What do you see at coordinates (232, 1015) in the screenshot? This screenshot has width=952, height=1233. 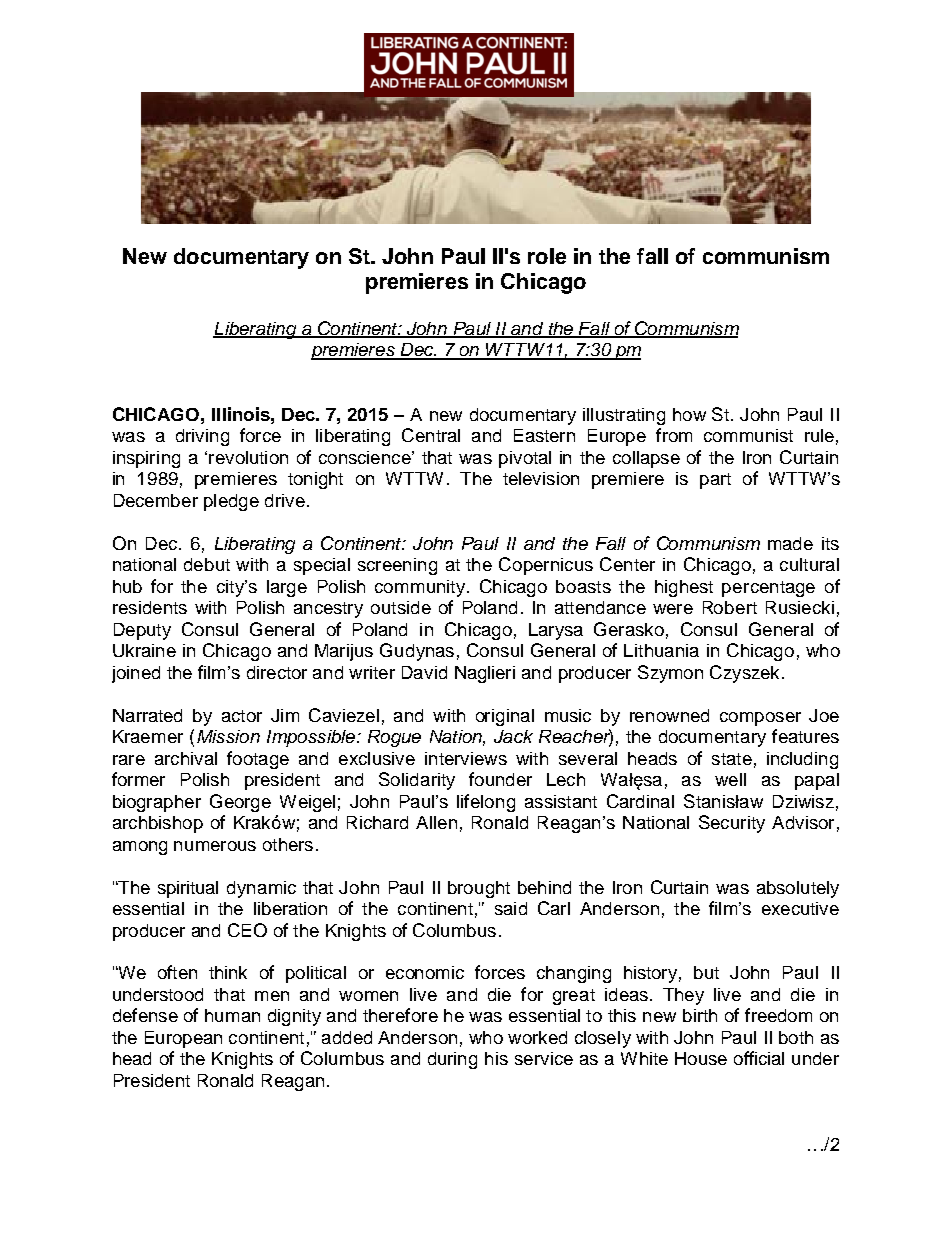 I see `human` at bounding box center [232, 1015].
